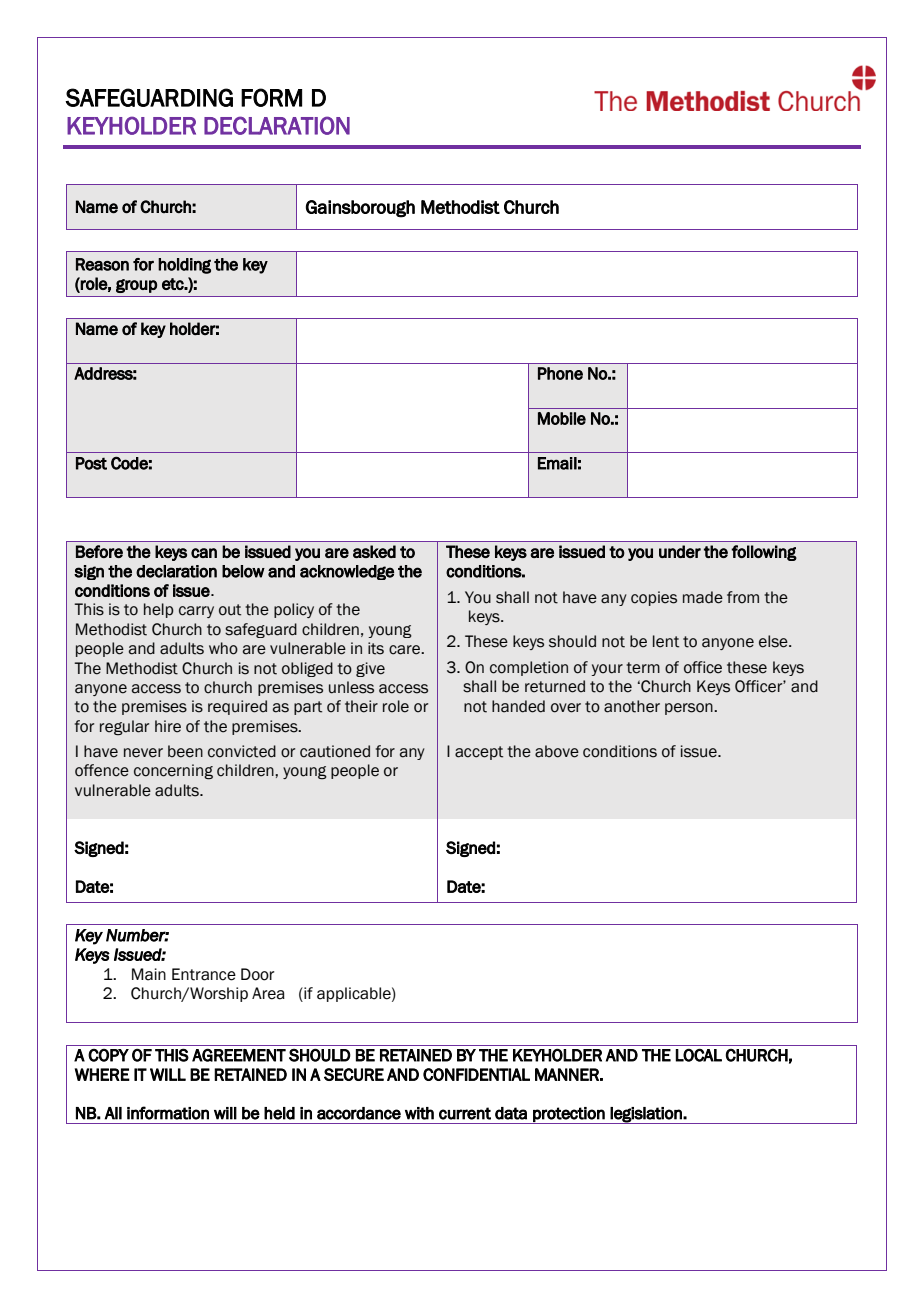  What do you see at coordinates (136, 286) in the page?
I see `group` at bounding box center [136, 286].
